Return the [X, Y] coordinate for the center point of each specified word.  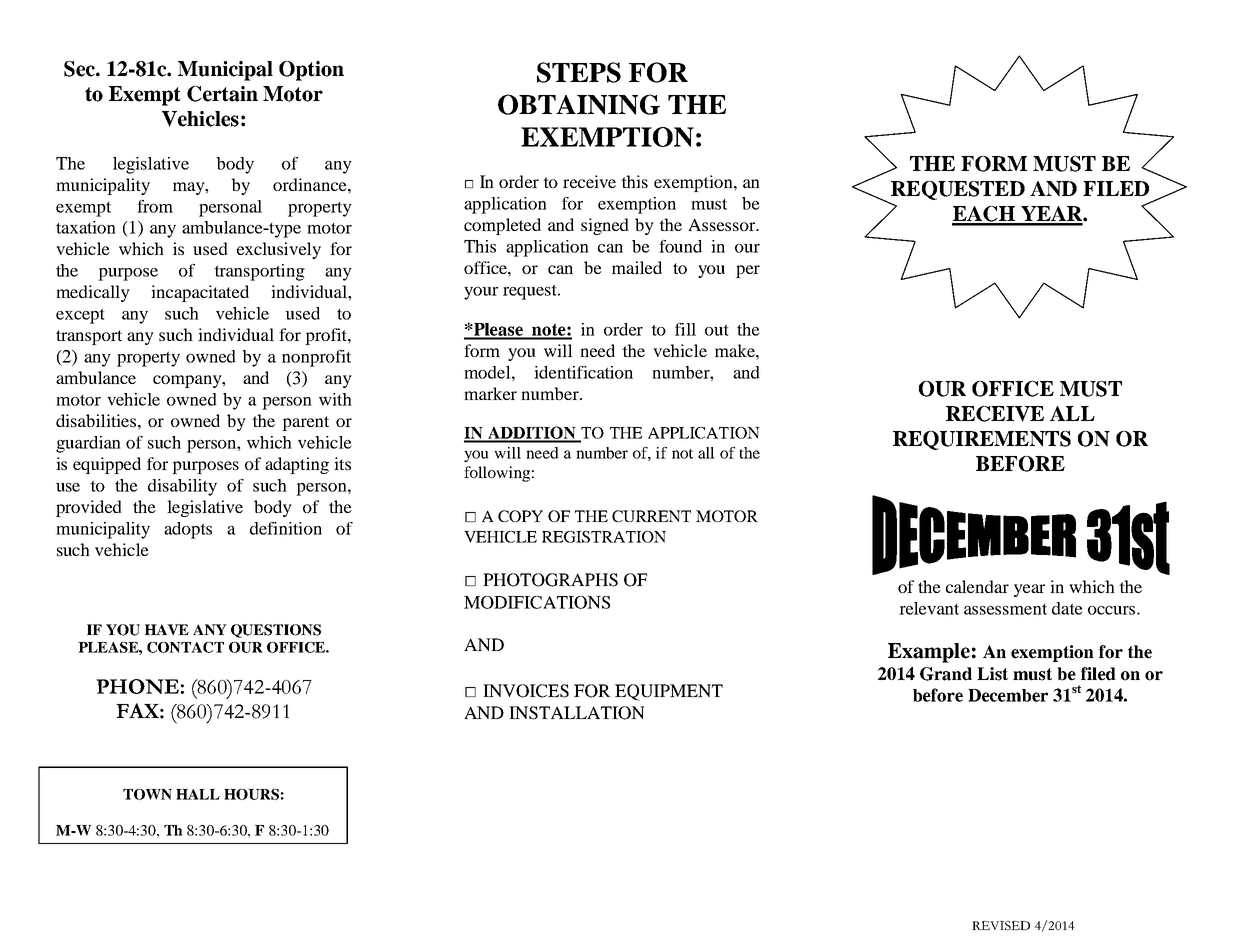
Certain [222, 94]
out [717, 330]
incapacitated [200, 293]
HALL [198, 794]
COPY [520, 516]
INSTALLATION [577, 713]
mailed [637, 267]
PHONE [137, 686]
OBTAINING [579, 104]
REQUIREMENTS [982, 440]
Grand [946, 674]
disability [182, 487]
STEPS [579, 72]
